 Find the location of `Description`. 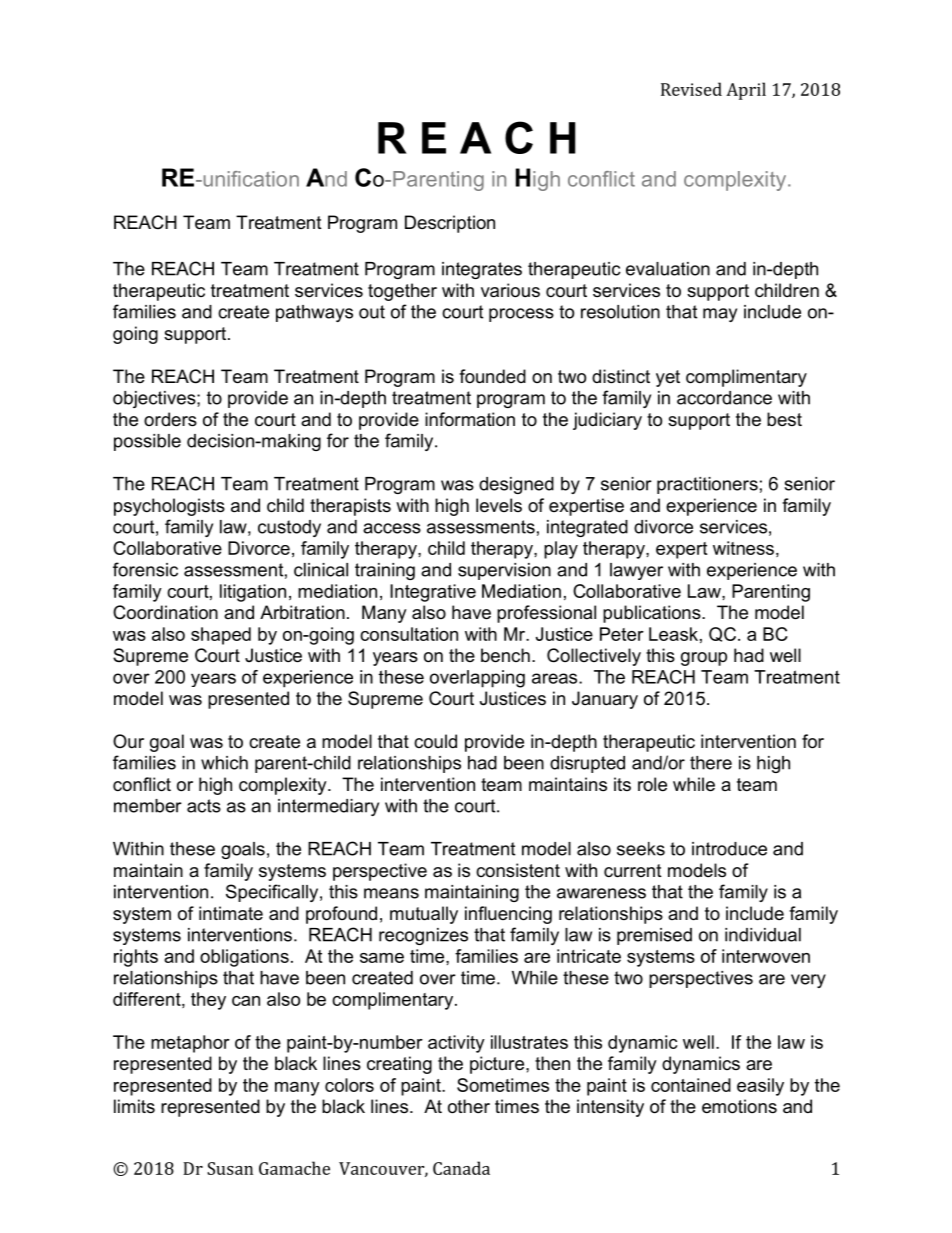

Description is located at coordinates (450, 224).
